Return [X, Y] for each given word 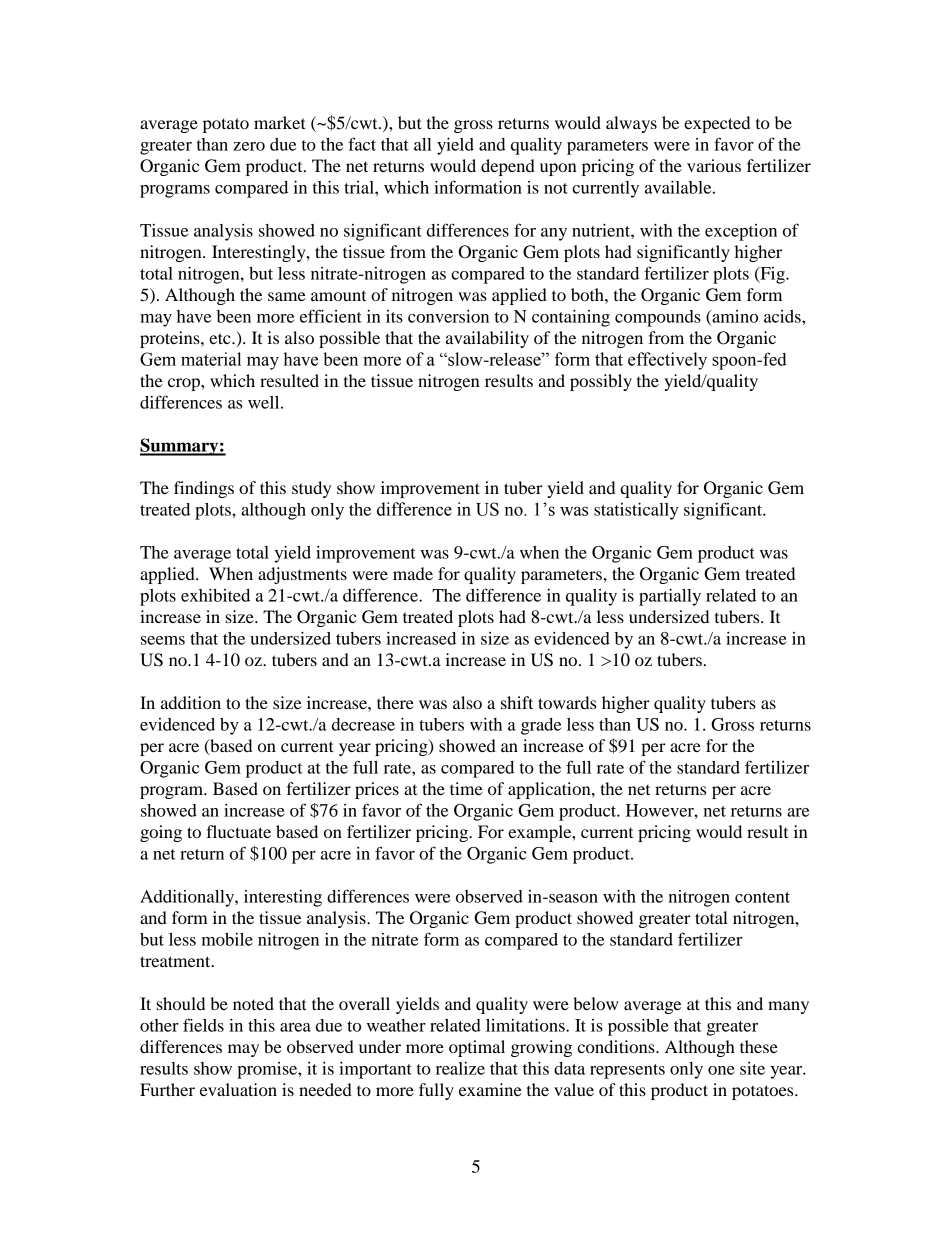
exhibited [215, 595]
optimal [477, 1048]
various [714, 165]
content [762, 897]
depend [508, 167]
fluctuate [238, 831]
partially [670, 597]
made [413, 573]
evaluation [238, 1089]
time [466, 788]
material [211, 359]
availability [487, 339]
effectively [667, 361]
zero [249, 146]
